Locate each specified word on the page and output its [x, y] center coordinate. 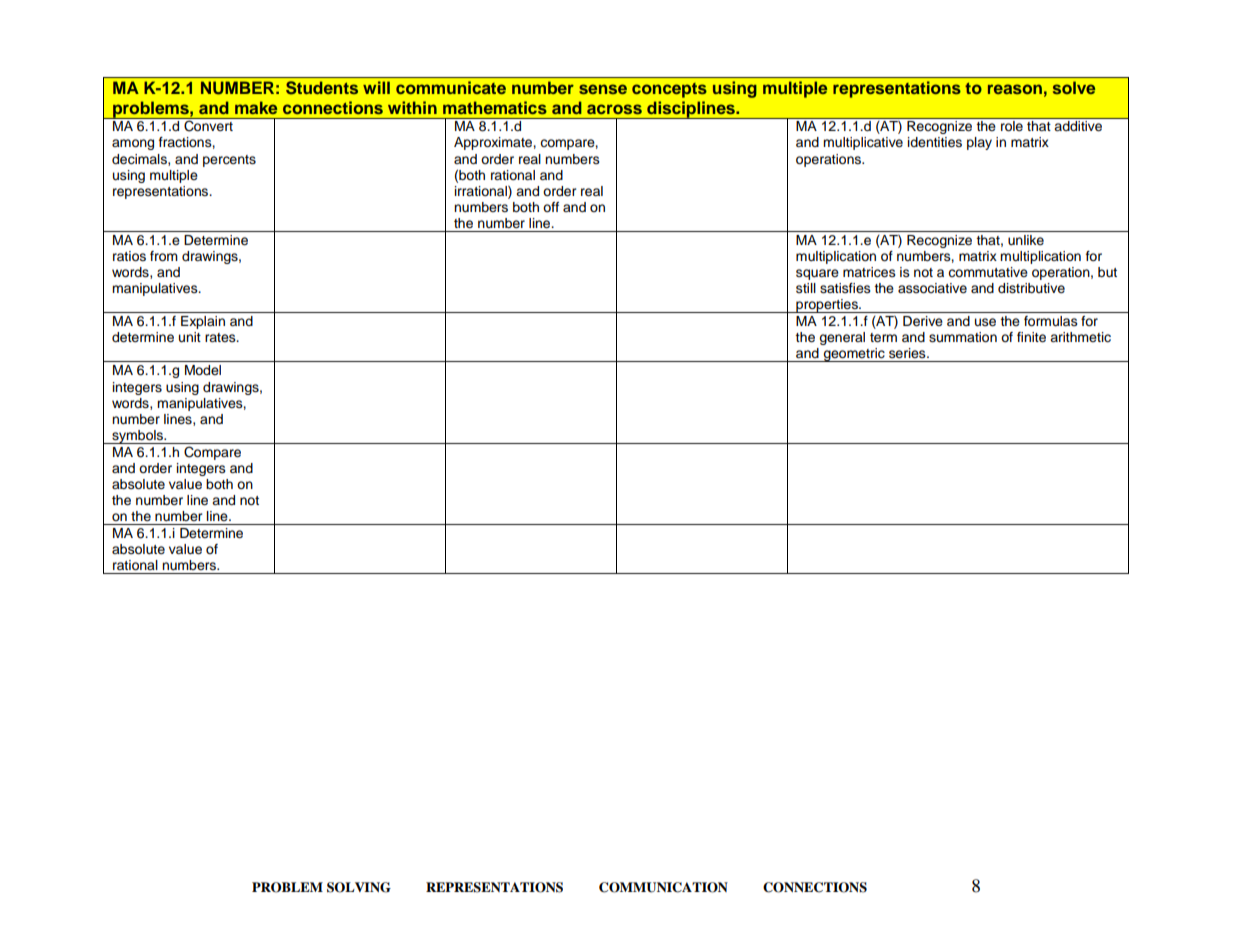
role [1012, 126]
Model [203, 370]
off [551, 207]
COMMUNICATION [663, 887]
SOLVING [359, 887]
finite [1031, 337]
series [908, 353]
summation [963, 337]
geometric [854, 355]
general [842, 338]
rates [221, 337]
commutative [988, 272]
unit [190, 337]
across [614, 109]
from [164, 256]
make [256, 107]
